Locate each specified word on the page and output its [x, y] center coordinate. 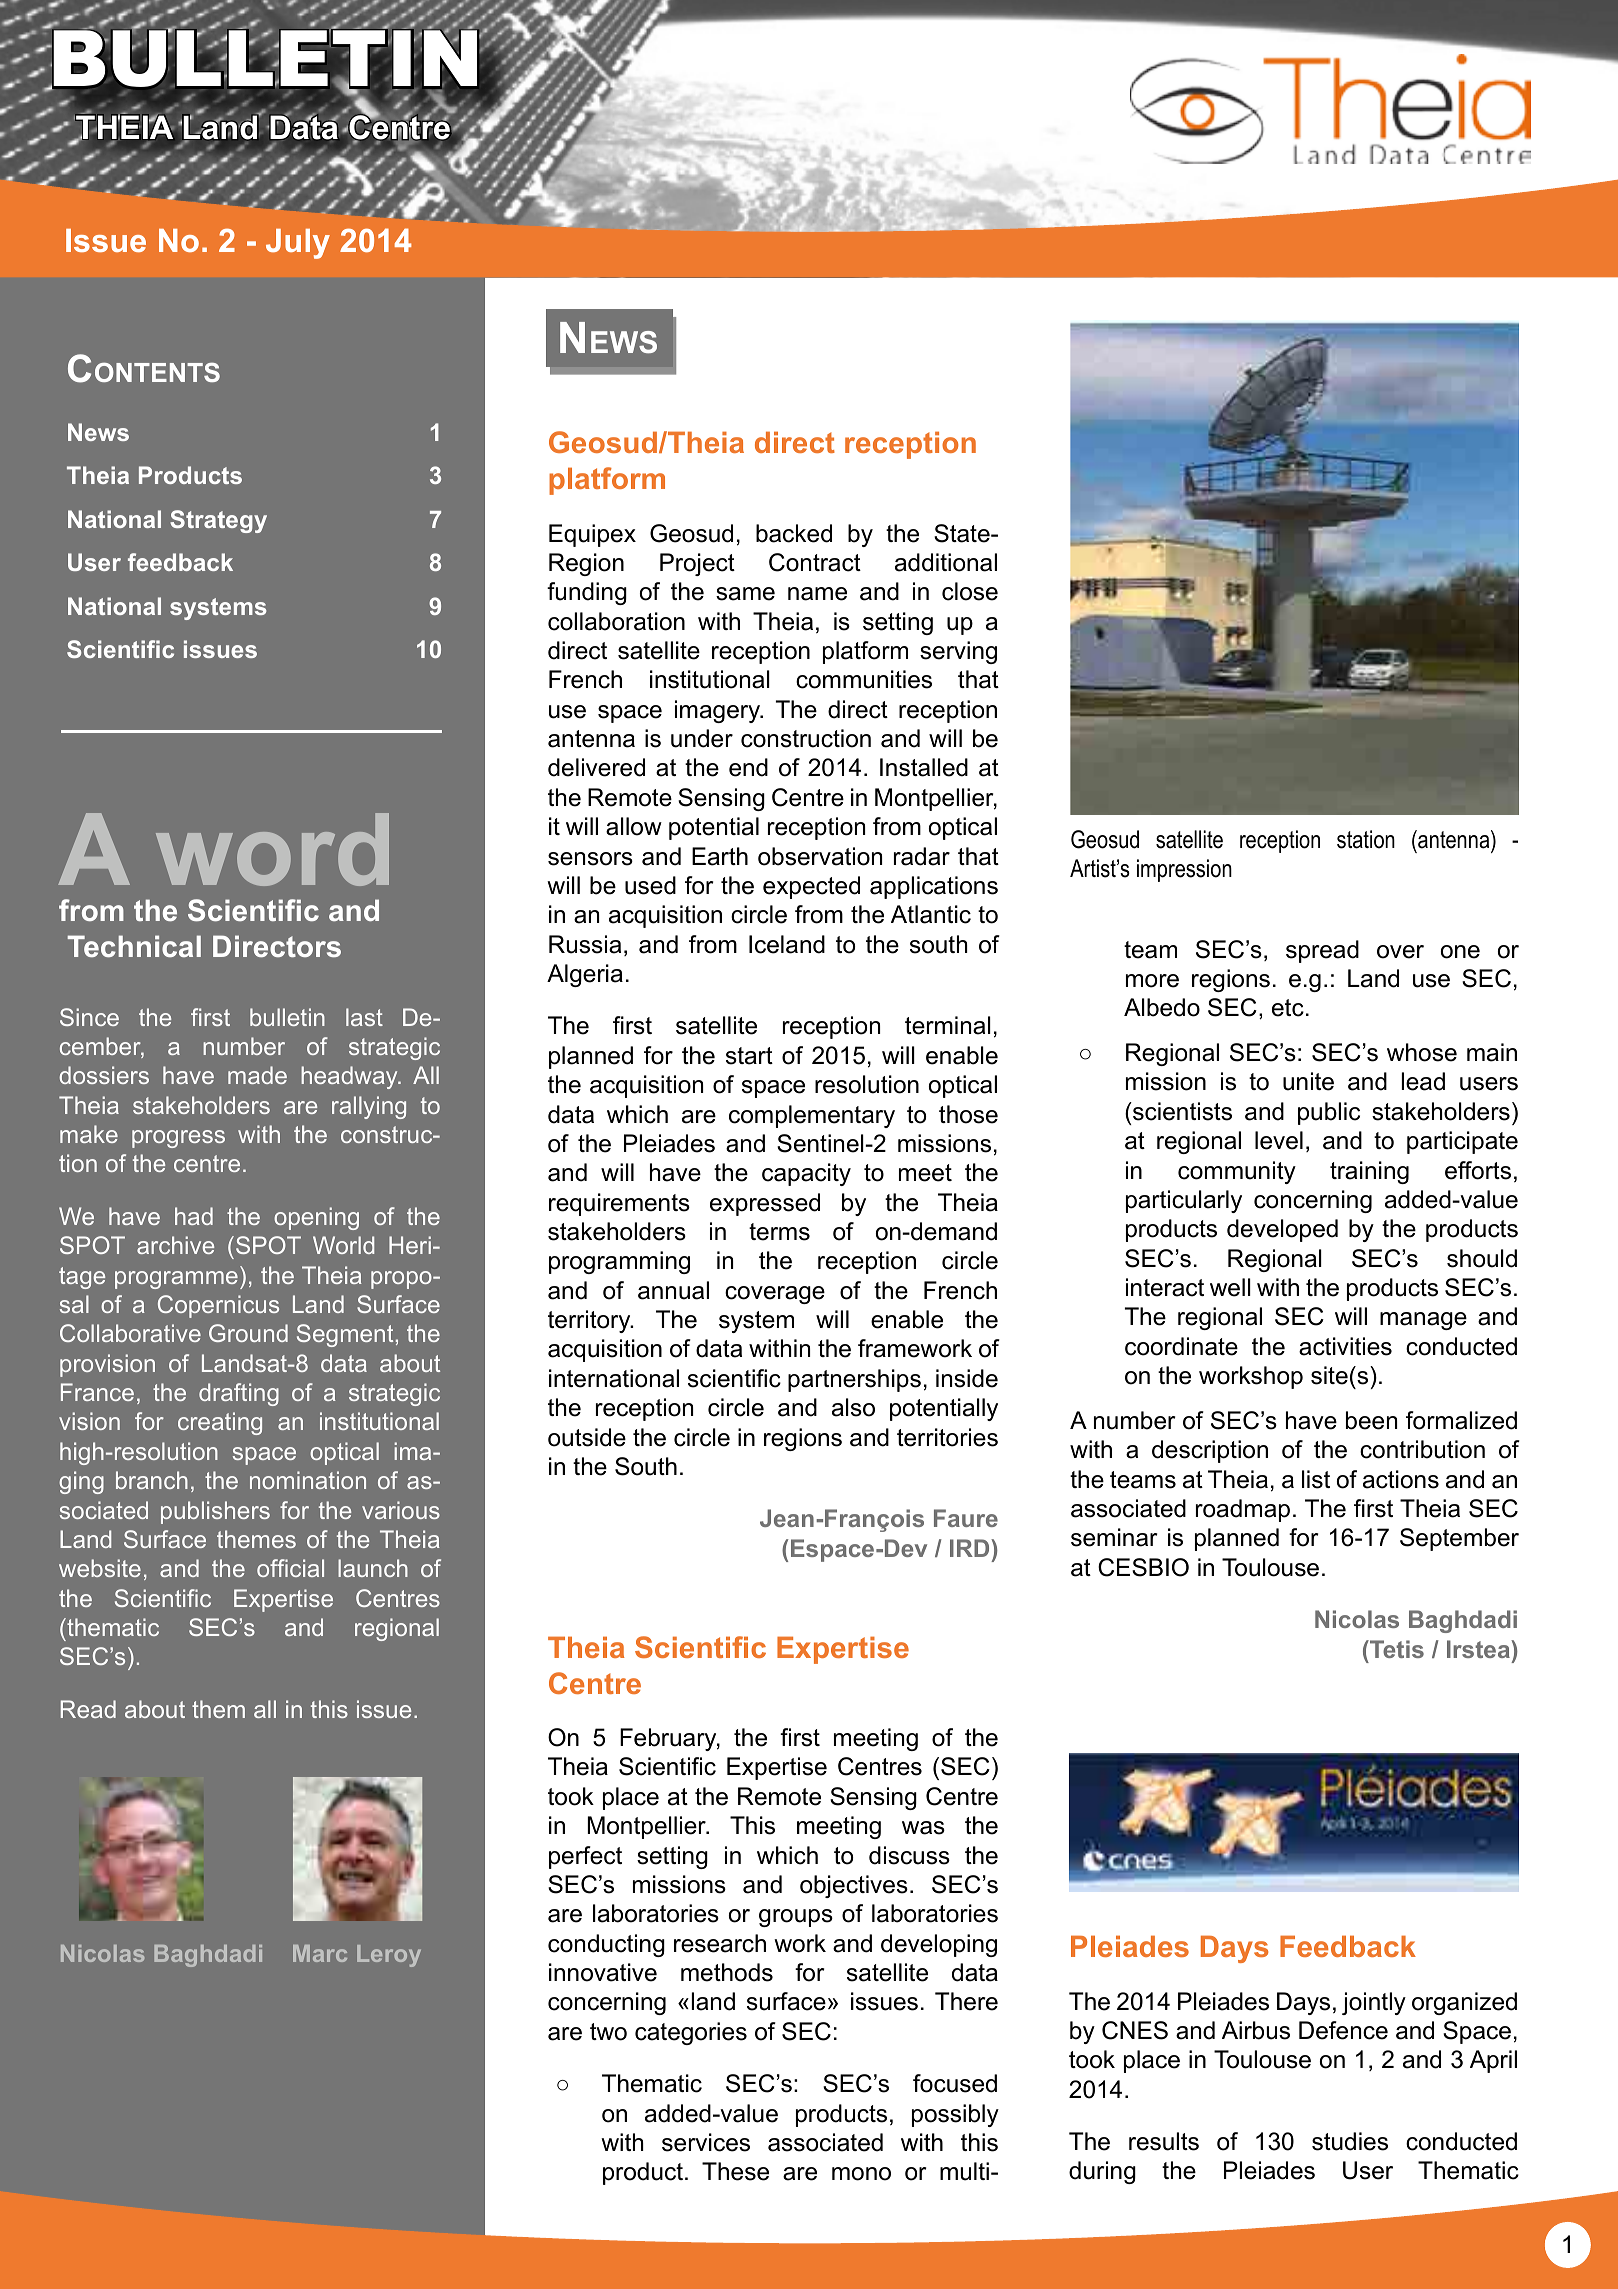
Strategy [218, 521]
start [749, 1056]
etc [1288, 1008]
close [970, 591]
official [290, 1568]
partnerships [854, 1380]
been [1371, 1420]
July [298, 244]
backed [794, 533]
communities [864, 679]
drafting [239, 1394]
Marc [320, 1953]
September [1459, 1539]
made [257, 1075]
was [923, 1828]
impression [1184, 870]
